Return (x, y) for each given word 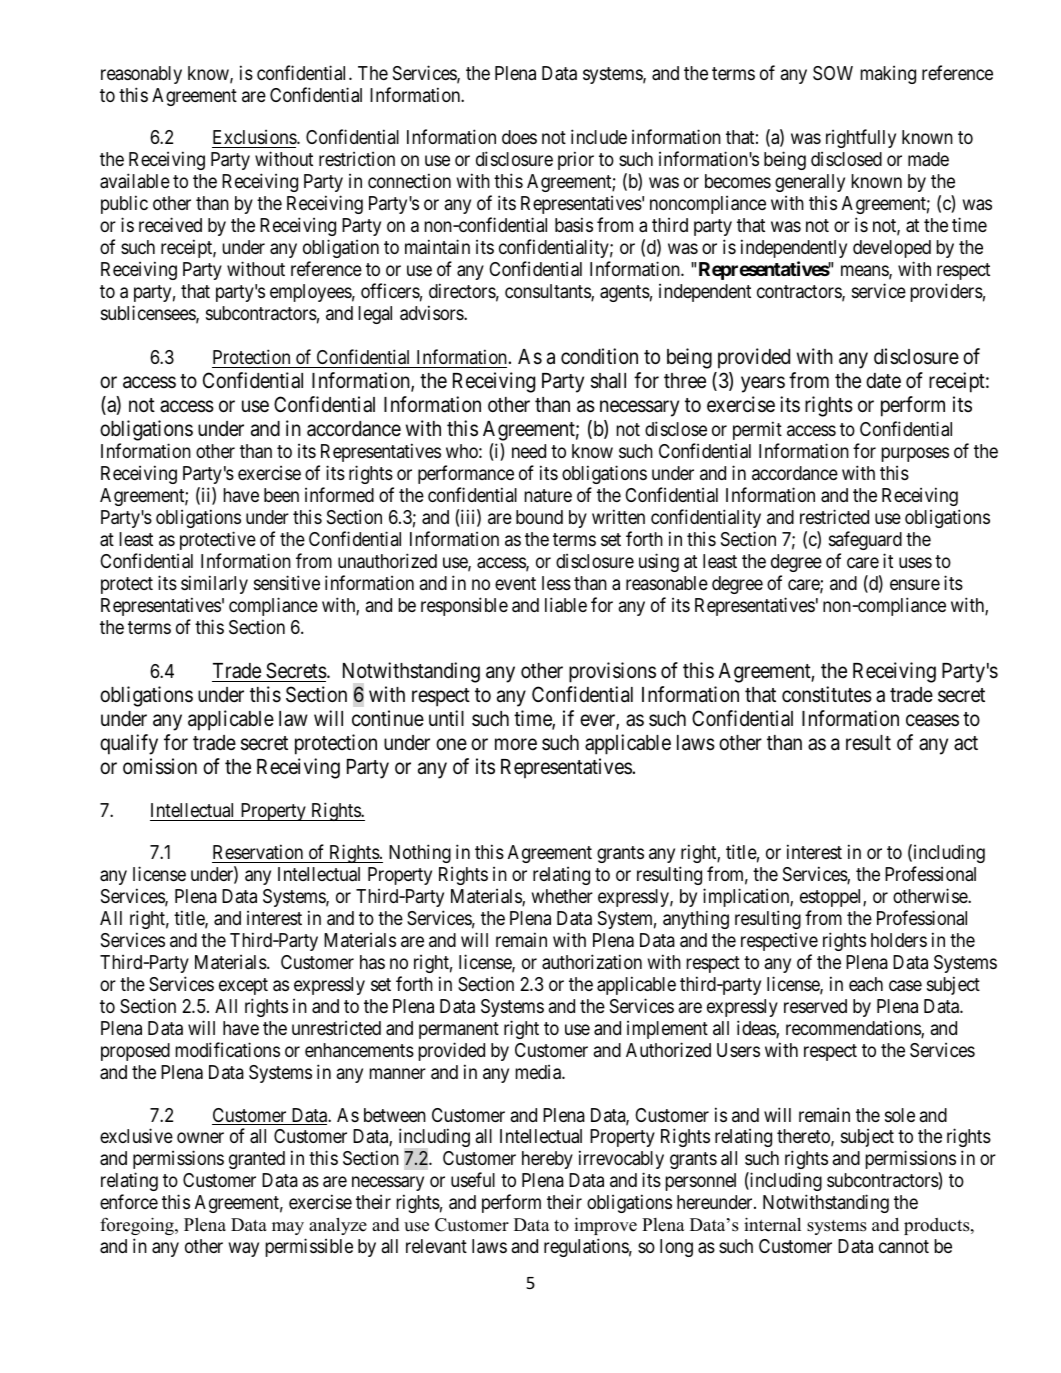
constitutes (827, 694)
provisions (612, 672)
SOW (833, 73)
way (244, 1249)
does (519, 137)
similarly (214, 584)
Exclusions (255, 137)
